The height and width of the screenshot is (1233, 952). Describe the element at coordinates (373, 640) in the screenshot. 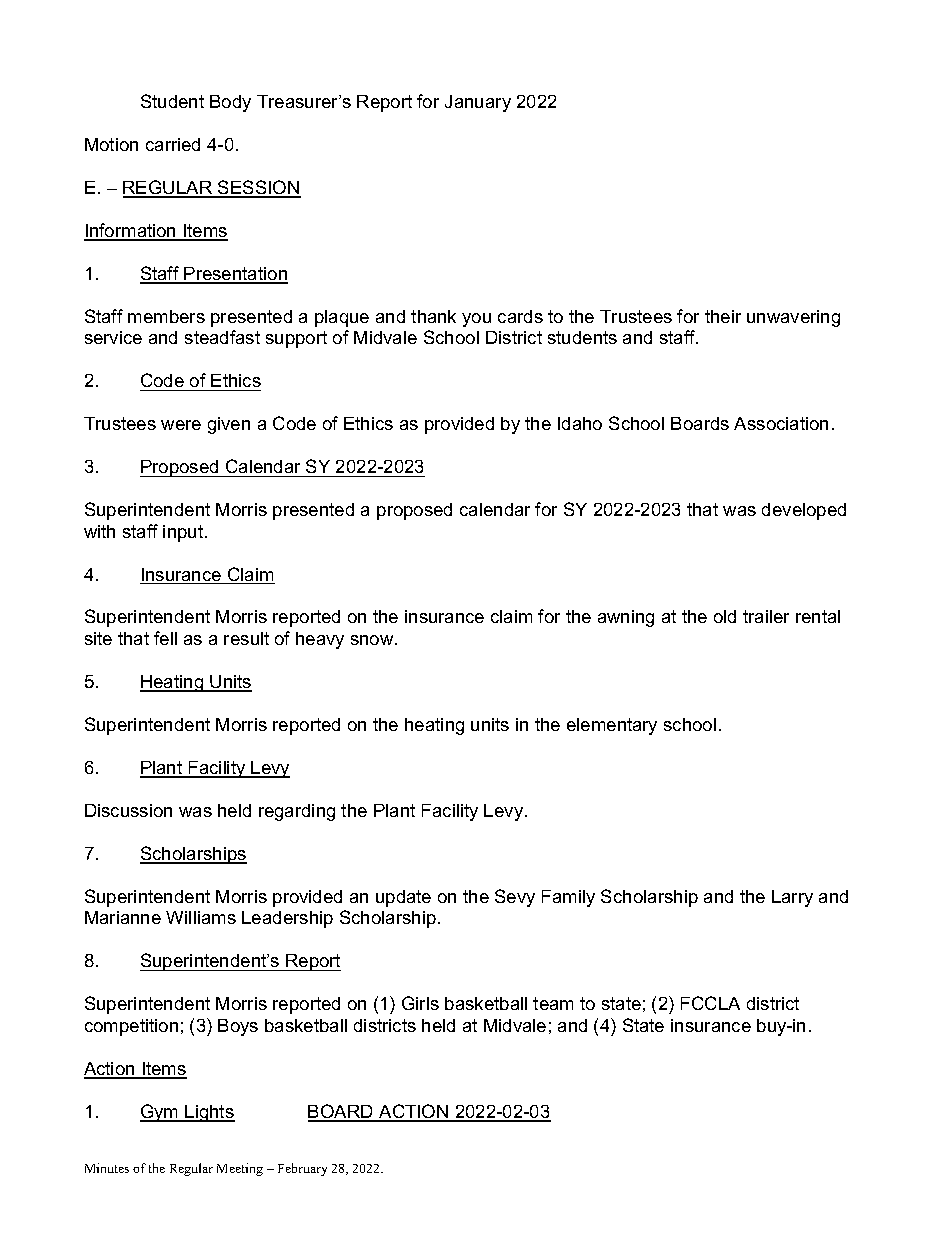

I see `snow` at that location.
